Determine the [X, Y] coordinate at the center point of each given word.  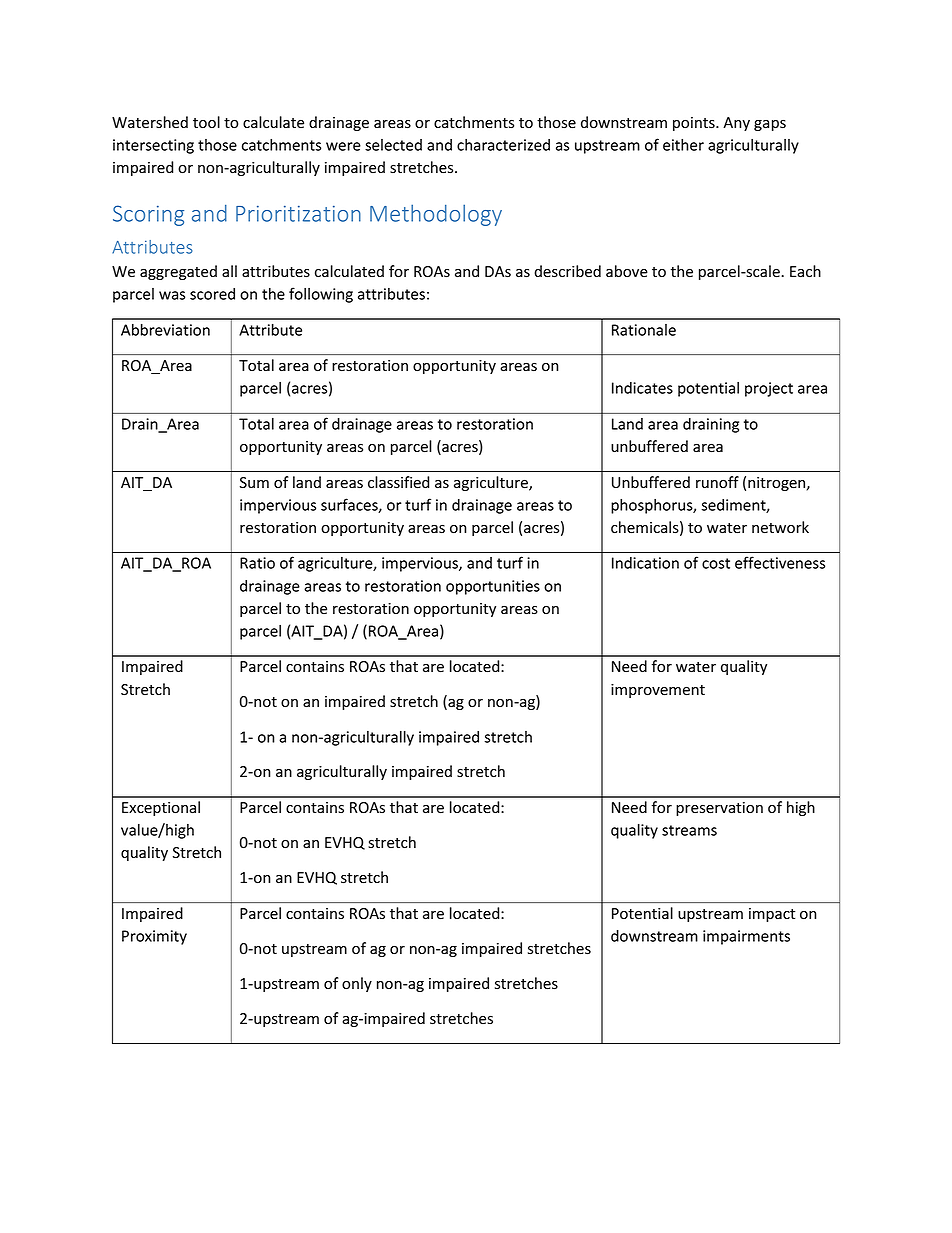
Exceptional [161, 808]
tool [206, 122]
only [357, 984]
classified [398, 482]
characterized [503, 145]
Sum [254, 482]
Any [736, 124]
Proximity [154, 937]
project [769, 389]
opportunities [493, 587]
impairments [746, 937]
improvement [658, 691]
